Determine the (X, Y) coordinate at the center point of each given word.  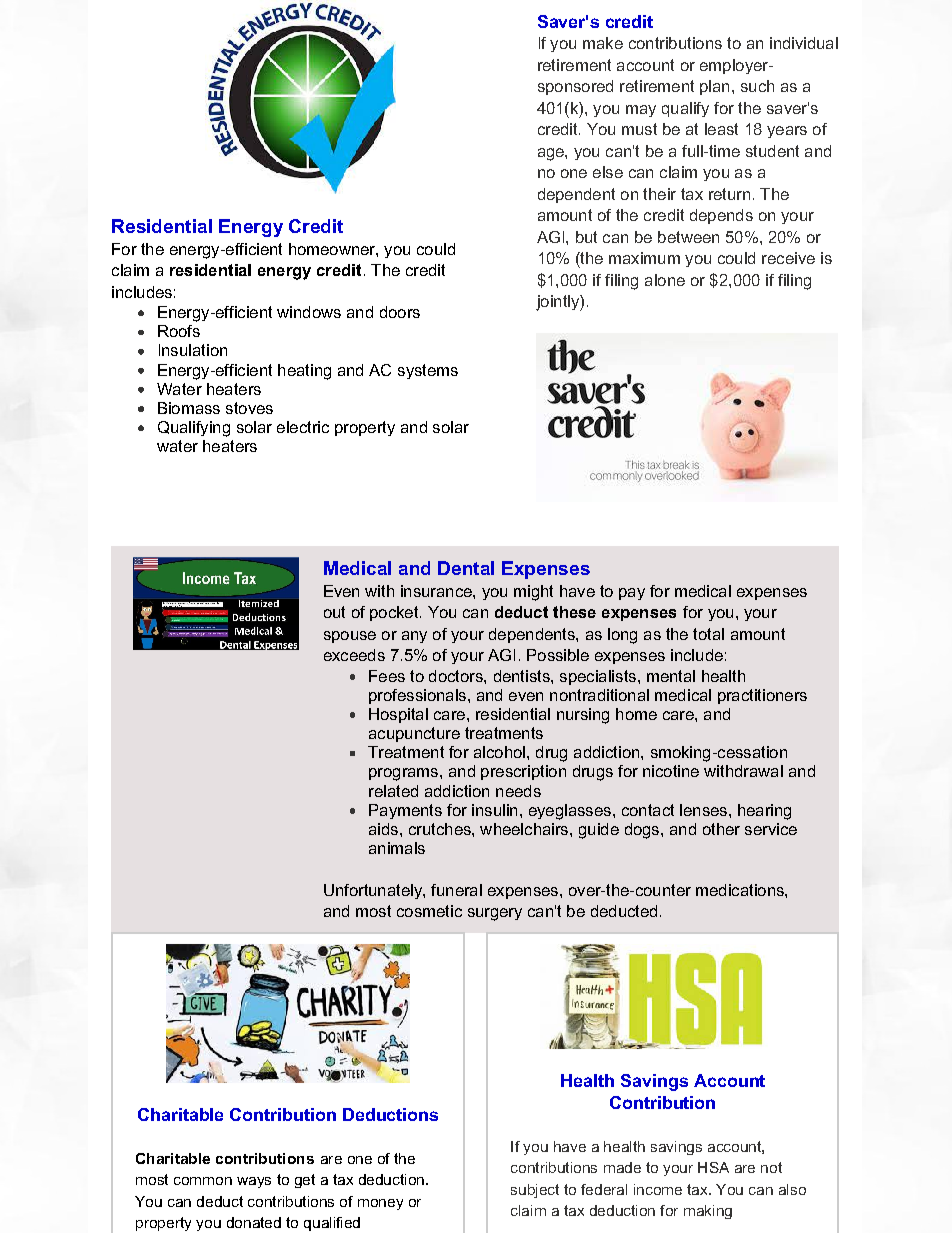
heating (304, 372)
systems (428, 371)
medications (741, 890)
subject (535, 1191)
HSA (713, 1167)
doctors (457, 676)
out (334, 612)
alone (665, 280)
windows (309, 312)
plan (714, 87)
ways (254, 1182)
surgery (495, 914)
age (552, 154)
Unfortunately (374, 891)
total (708, 634)
